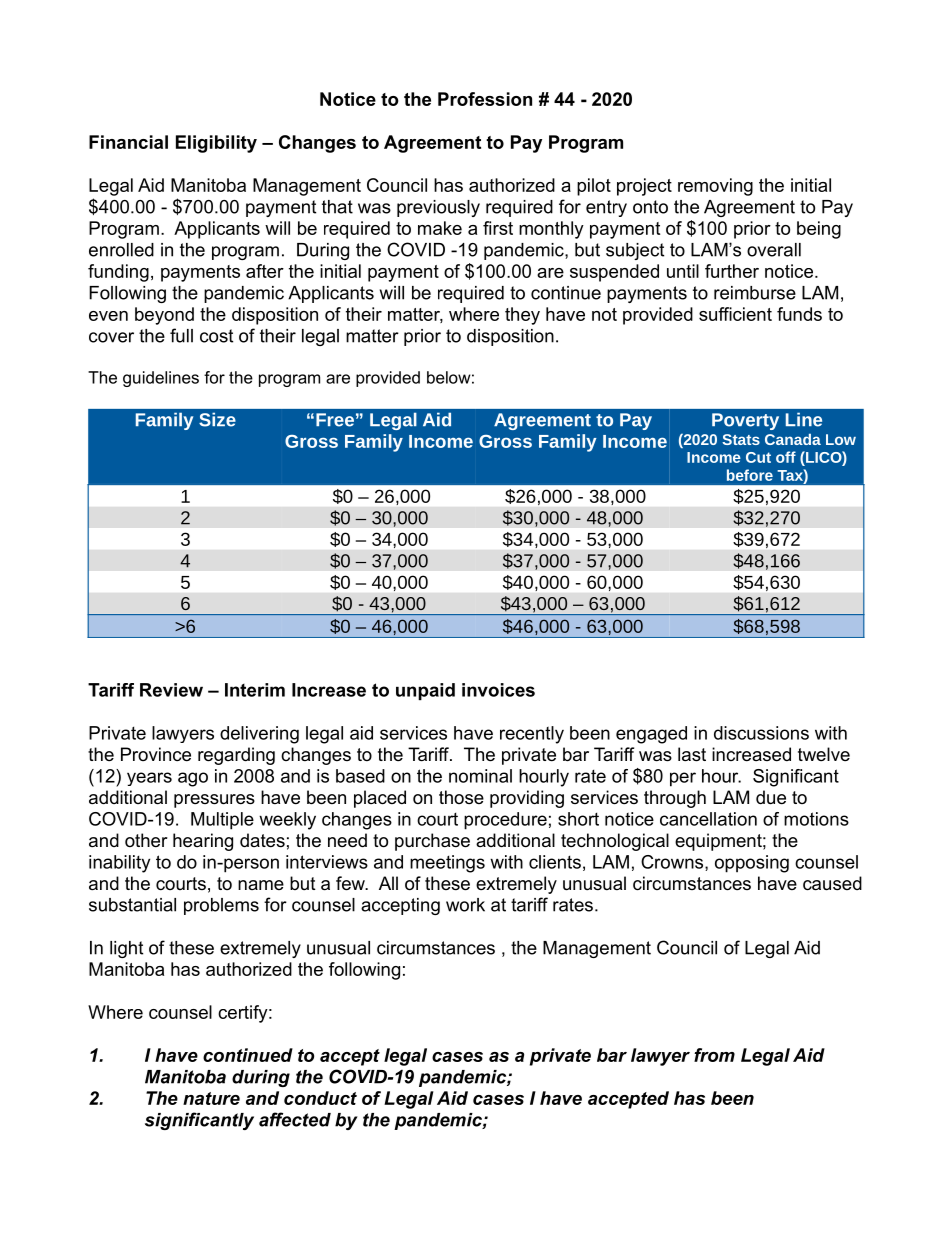 The width and height of the image is (952, 1233). What do you see at coordinates (193, 779) in the image?
I see `ago` at bounding box center [193, 779].
